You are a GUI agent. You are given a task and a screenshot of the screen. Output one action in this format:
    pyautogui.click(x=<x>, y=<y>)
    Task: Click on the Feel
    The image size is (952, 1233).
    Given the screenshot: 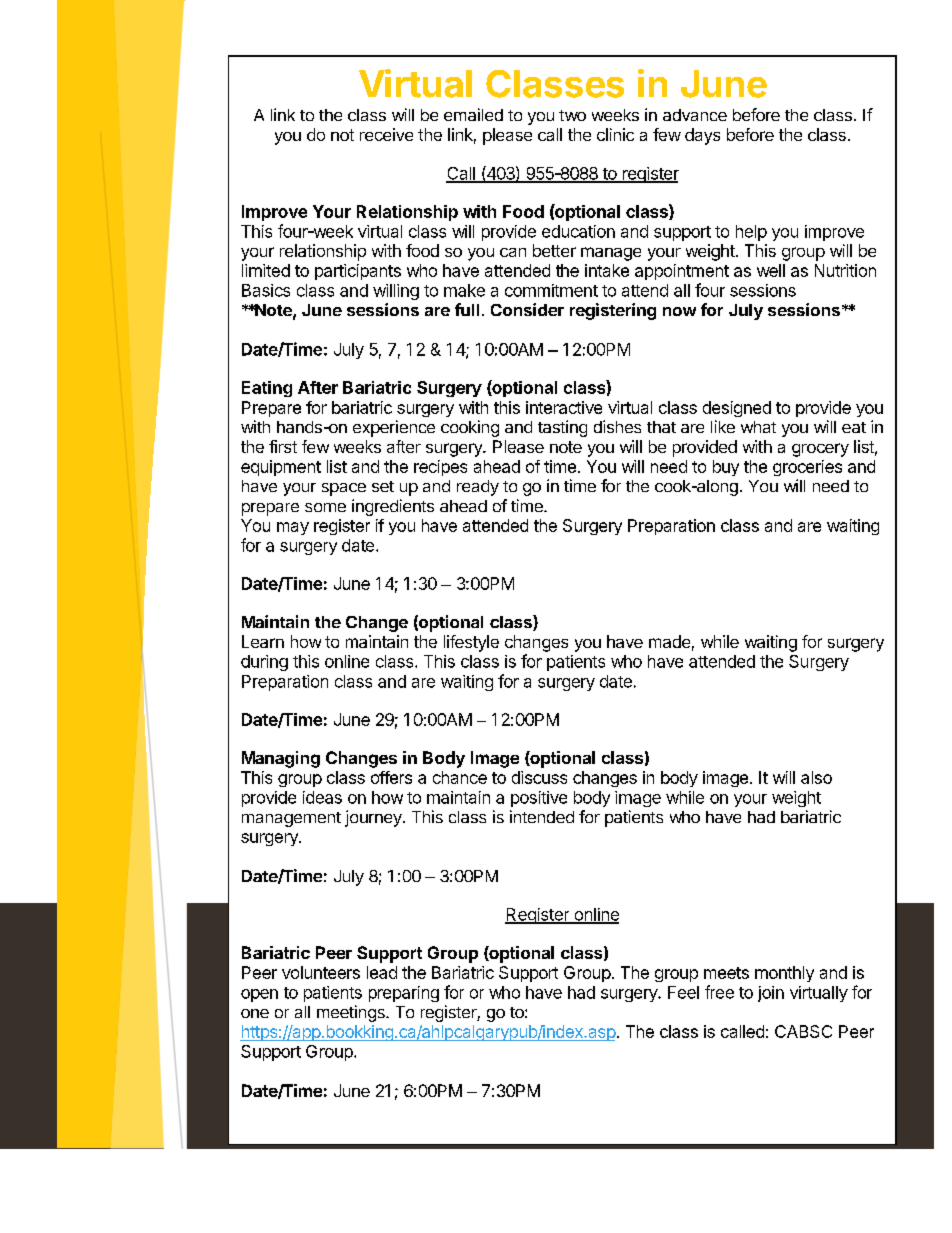 What is the action you would take?
    pyautogui.click(x=683, y=992)
